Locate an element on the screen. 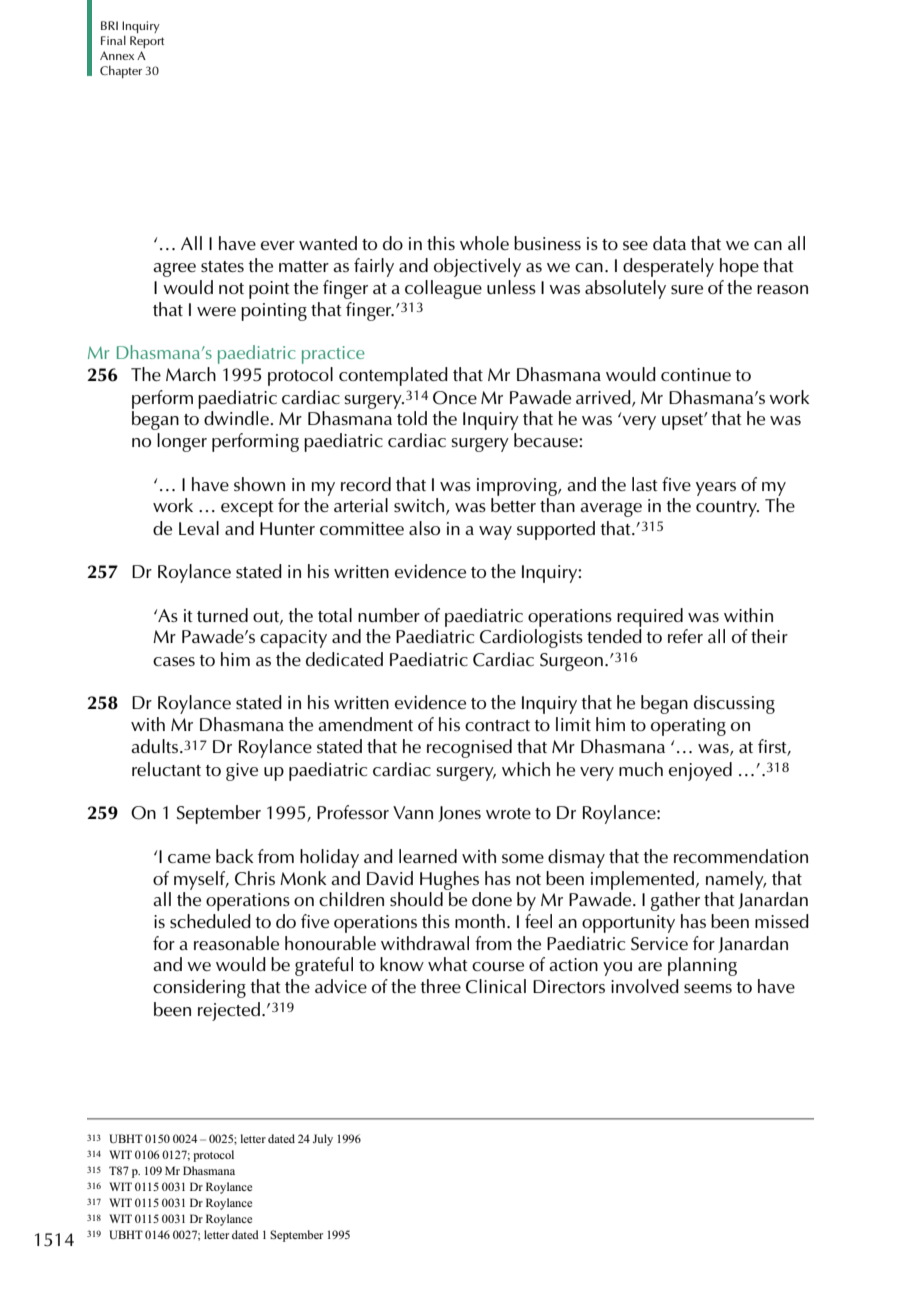 Image resolution: width=924 pixels, height=1308 pixels. three is located at coordinates (441, 986).
